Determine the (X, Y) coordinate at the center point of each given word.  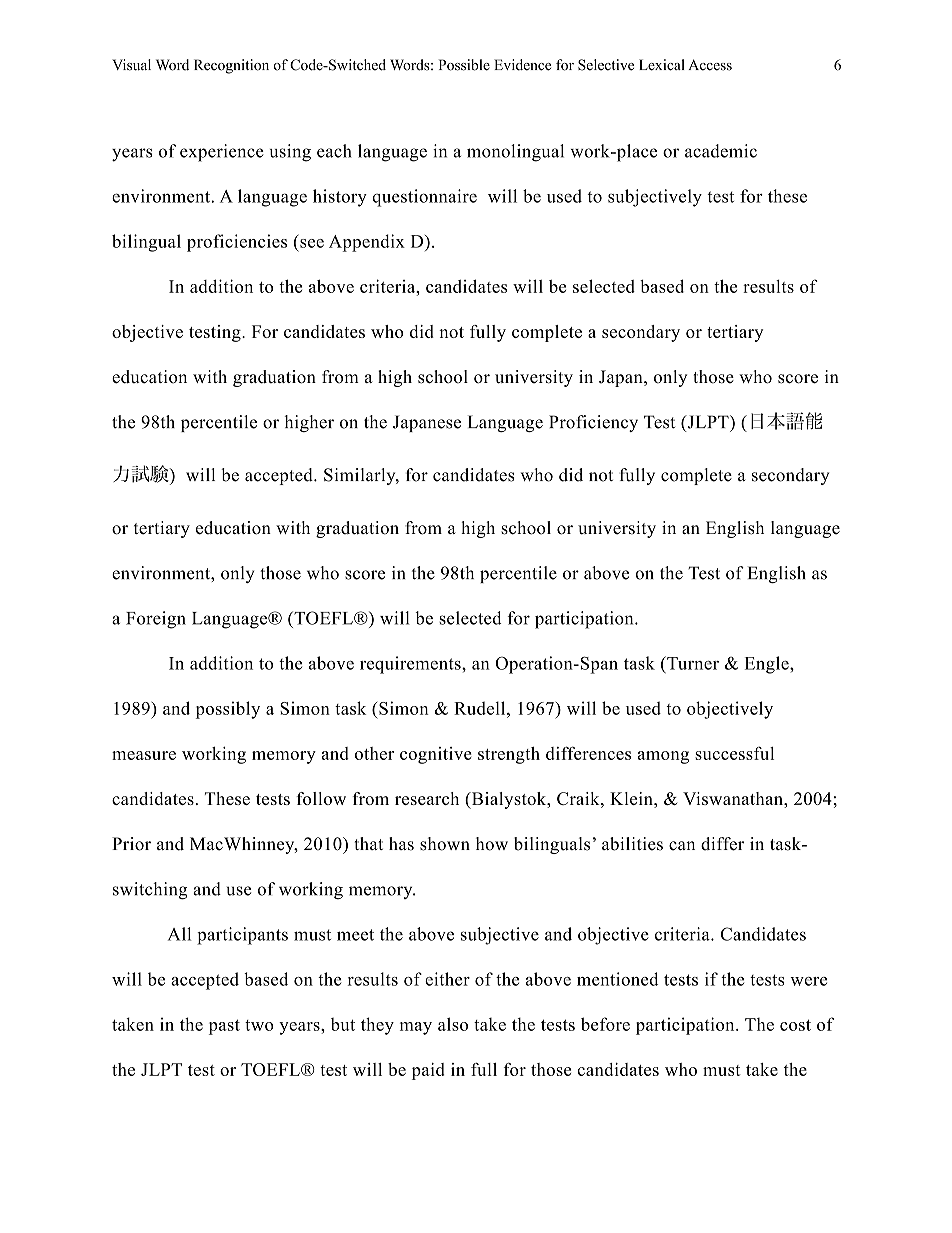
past (224, 1027)
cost (795, 1025)
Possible (464, 65)
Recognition (231, 66)
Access (710, 65)
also (453, 1024)
